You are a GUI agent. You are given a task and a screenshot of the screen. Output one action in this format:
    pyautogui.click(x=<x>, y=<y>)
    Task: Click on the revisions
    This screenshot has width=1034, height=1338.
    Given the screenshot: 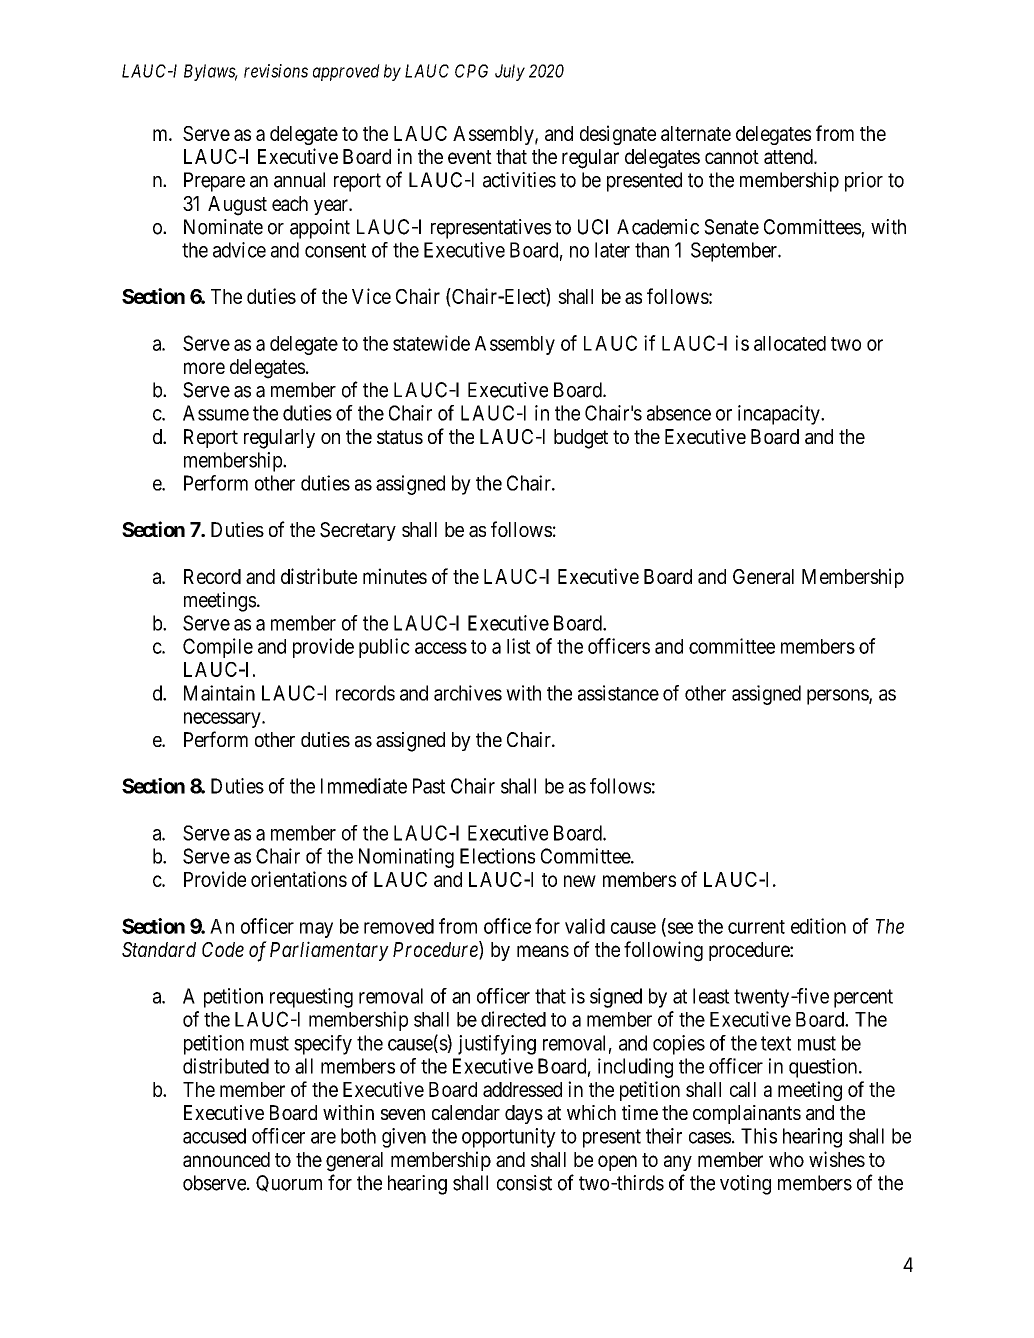 What is the action you would take?
    pyautogui.click(x=276, y=71)
